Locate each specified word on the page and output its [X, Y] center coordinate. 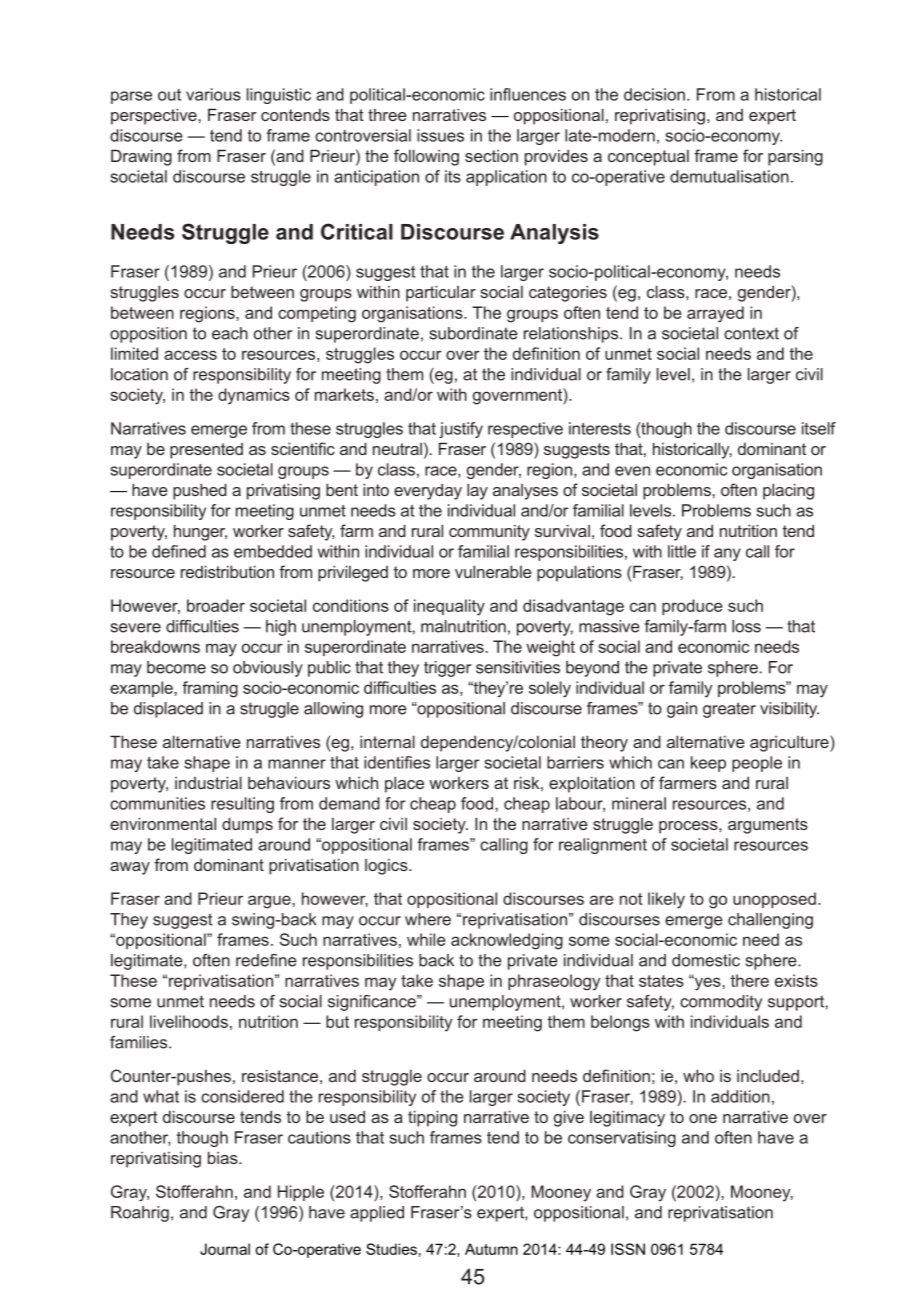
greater [729, 710]
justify [461, 430]
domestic [706, 960]
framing [210, 689]
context [751, 333]
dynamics [254, 396]
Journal [225, 1249]
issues [440, 135]
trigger [447, 669]
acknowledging [507, 941]
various [213, 94]
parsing [795, 157]
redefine [266, 960]
